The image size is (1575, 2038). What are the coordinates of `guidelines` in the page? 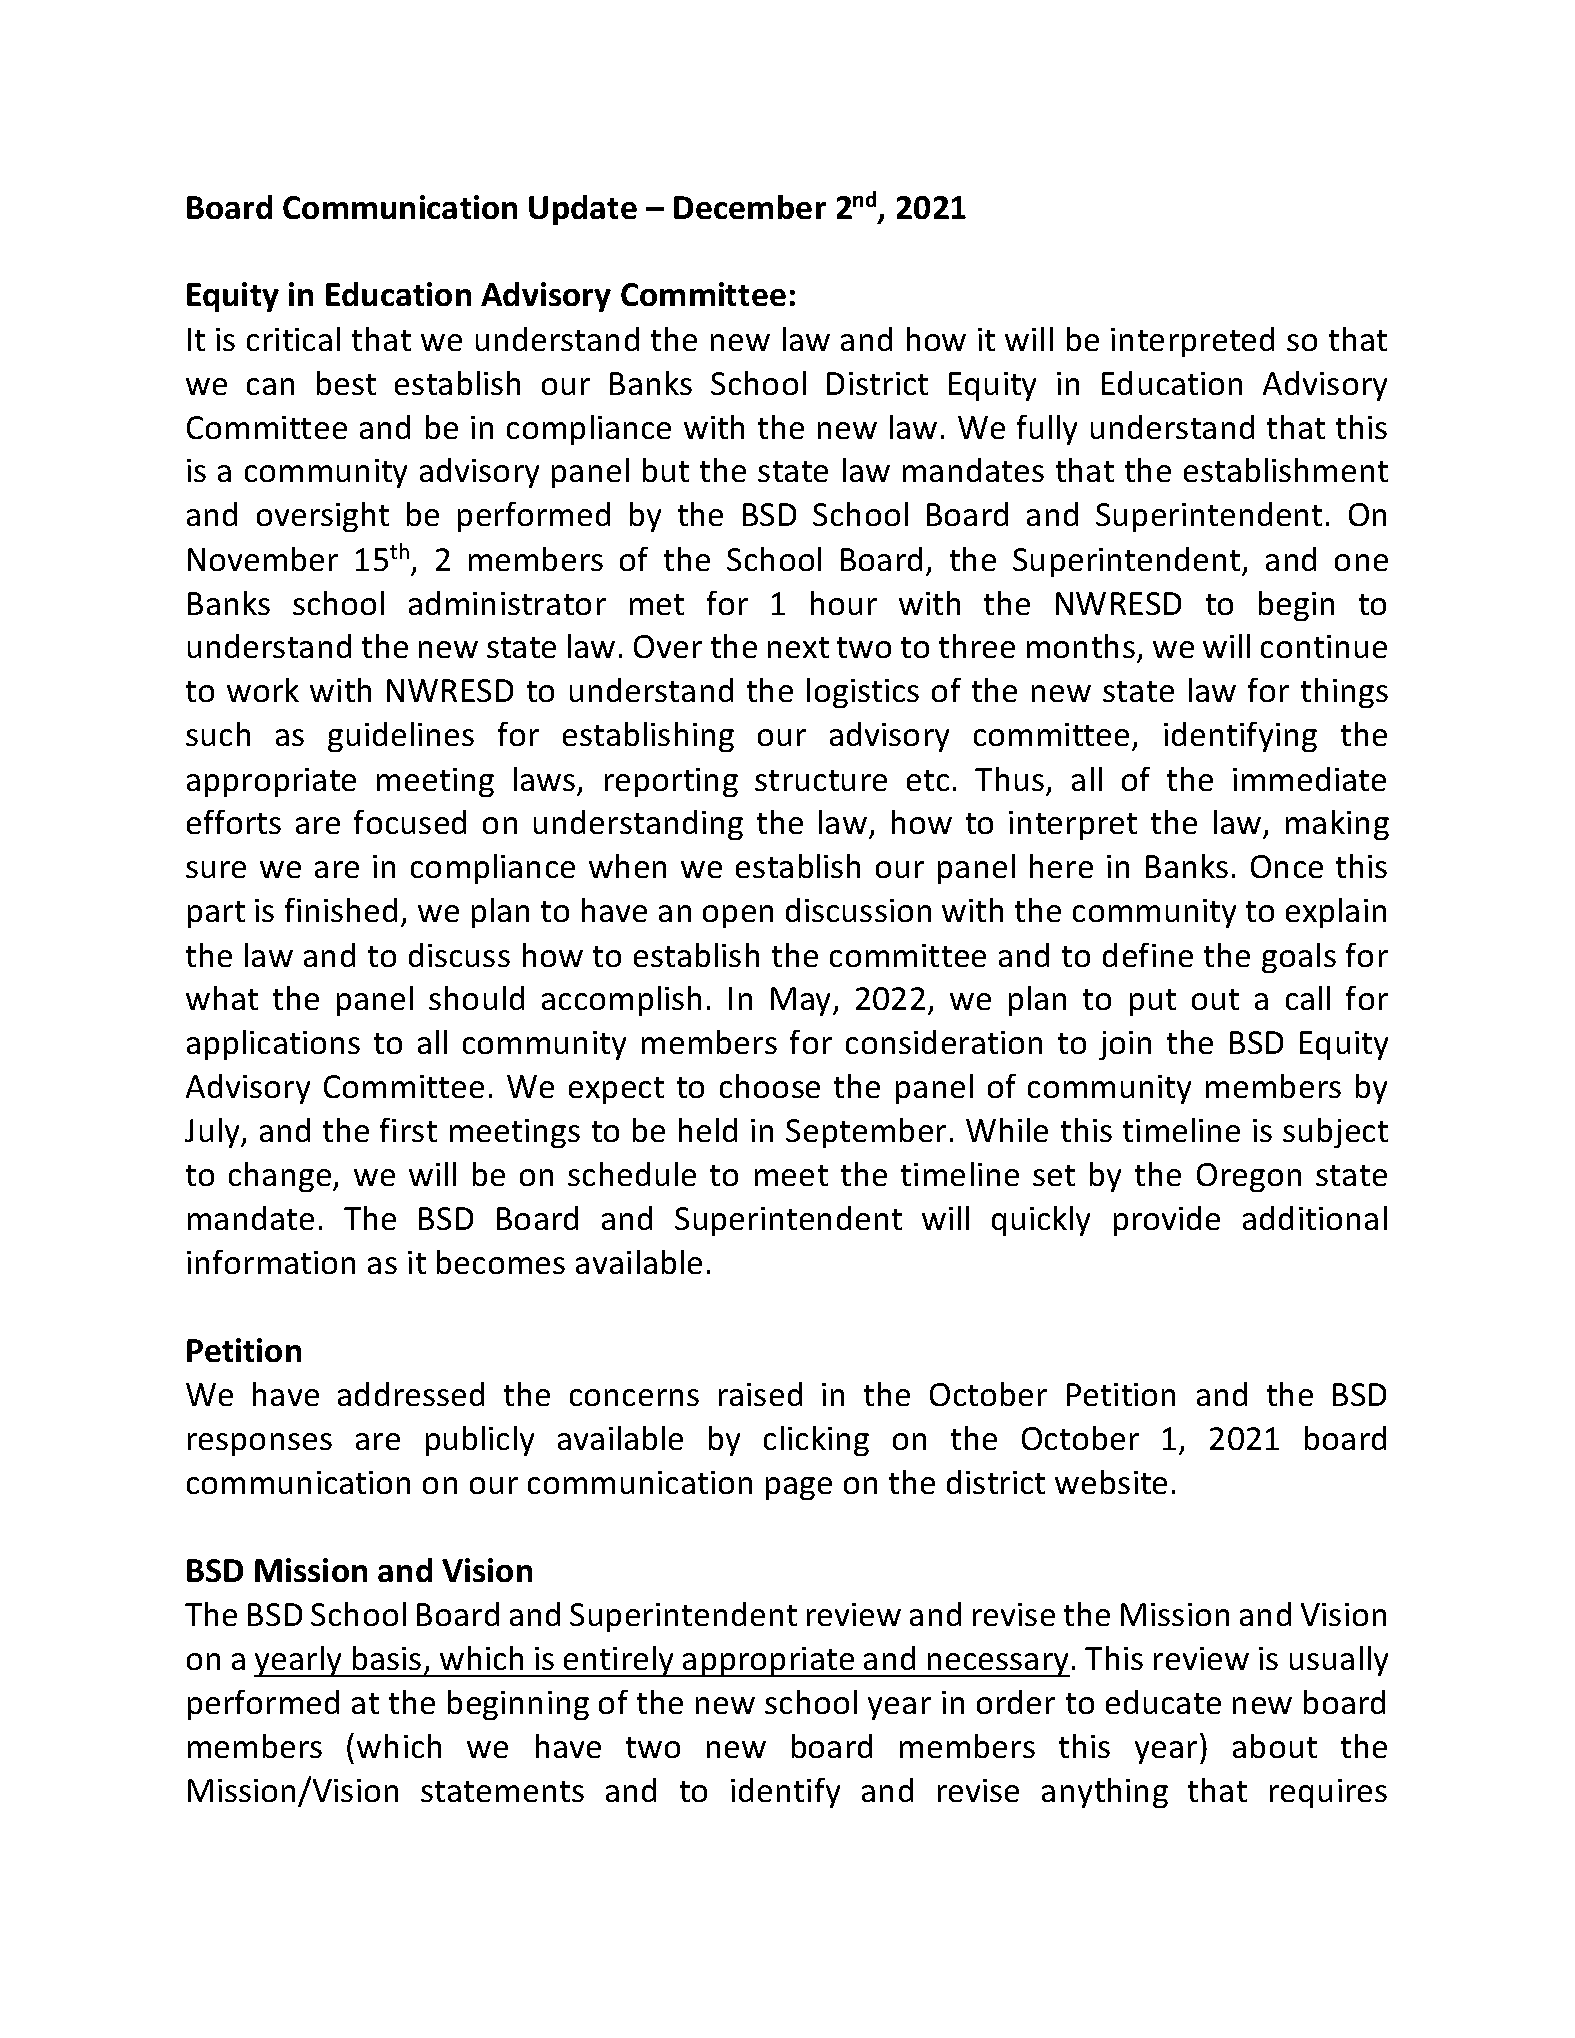 It's located at (401, 737).
